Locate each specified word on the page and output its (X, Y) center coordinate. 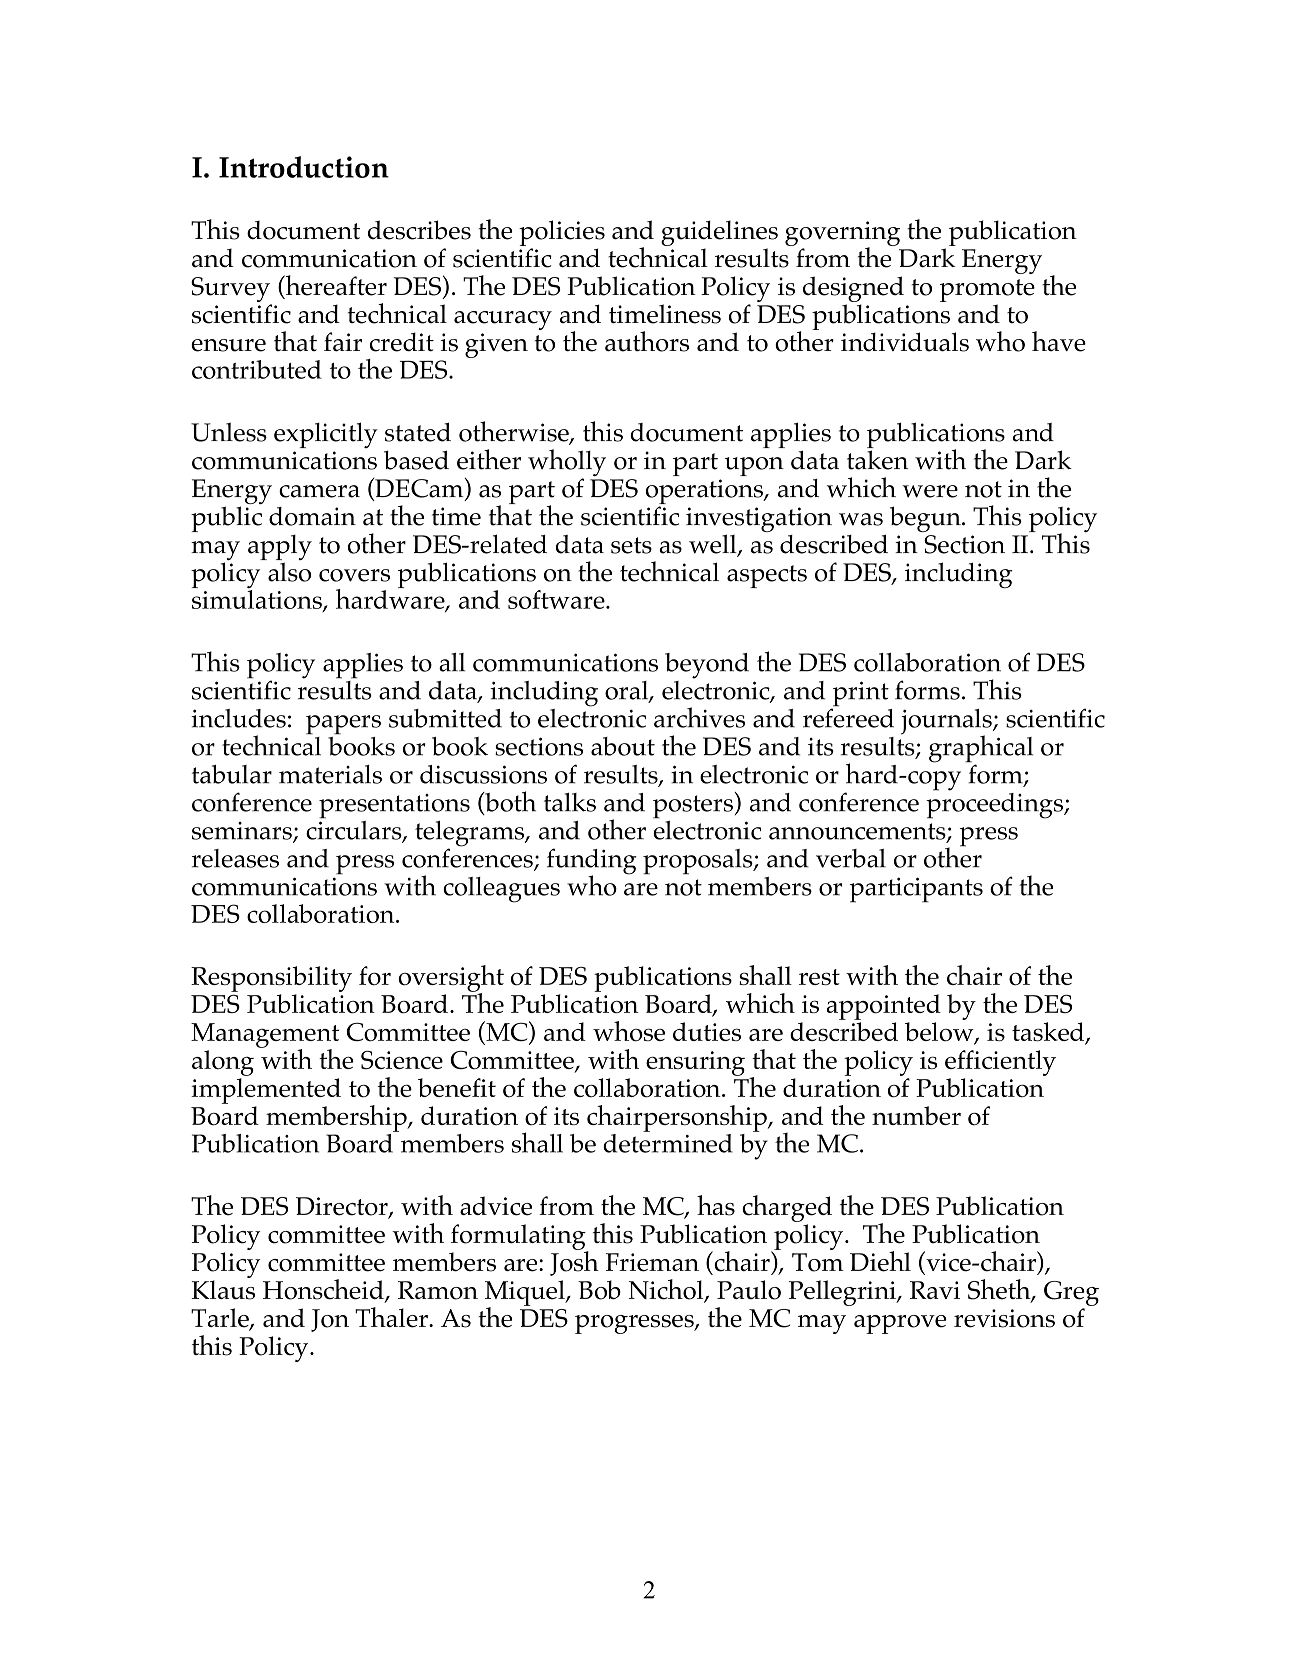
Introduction (304, 167)
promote (987, 290)
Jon (330, 1320)
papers (343, 725)
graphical (981, 750)
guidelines (719, 233)
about (623, 746)
